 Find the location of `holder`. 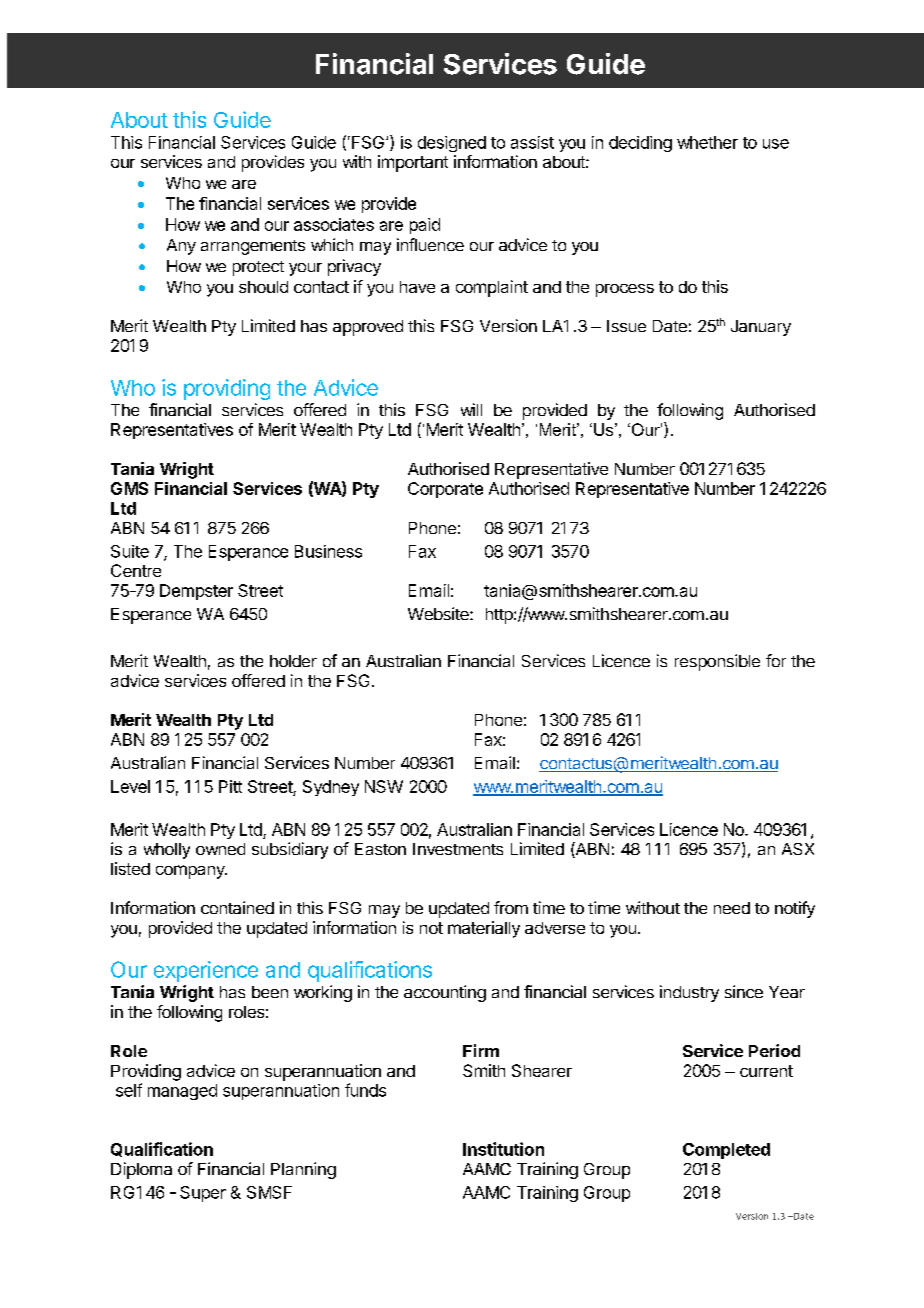

holder is located at coordinates (293, 661).
